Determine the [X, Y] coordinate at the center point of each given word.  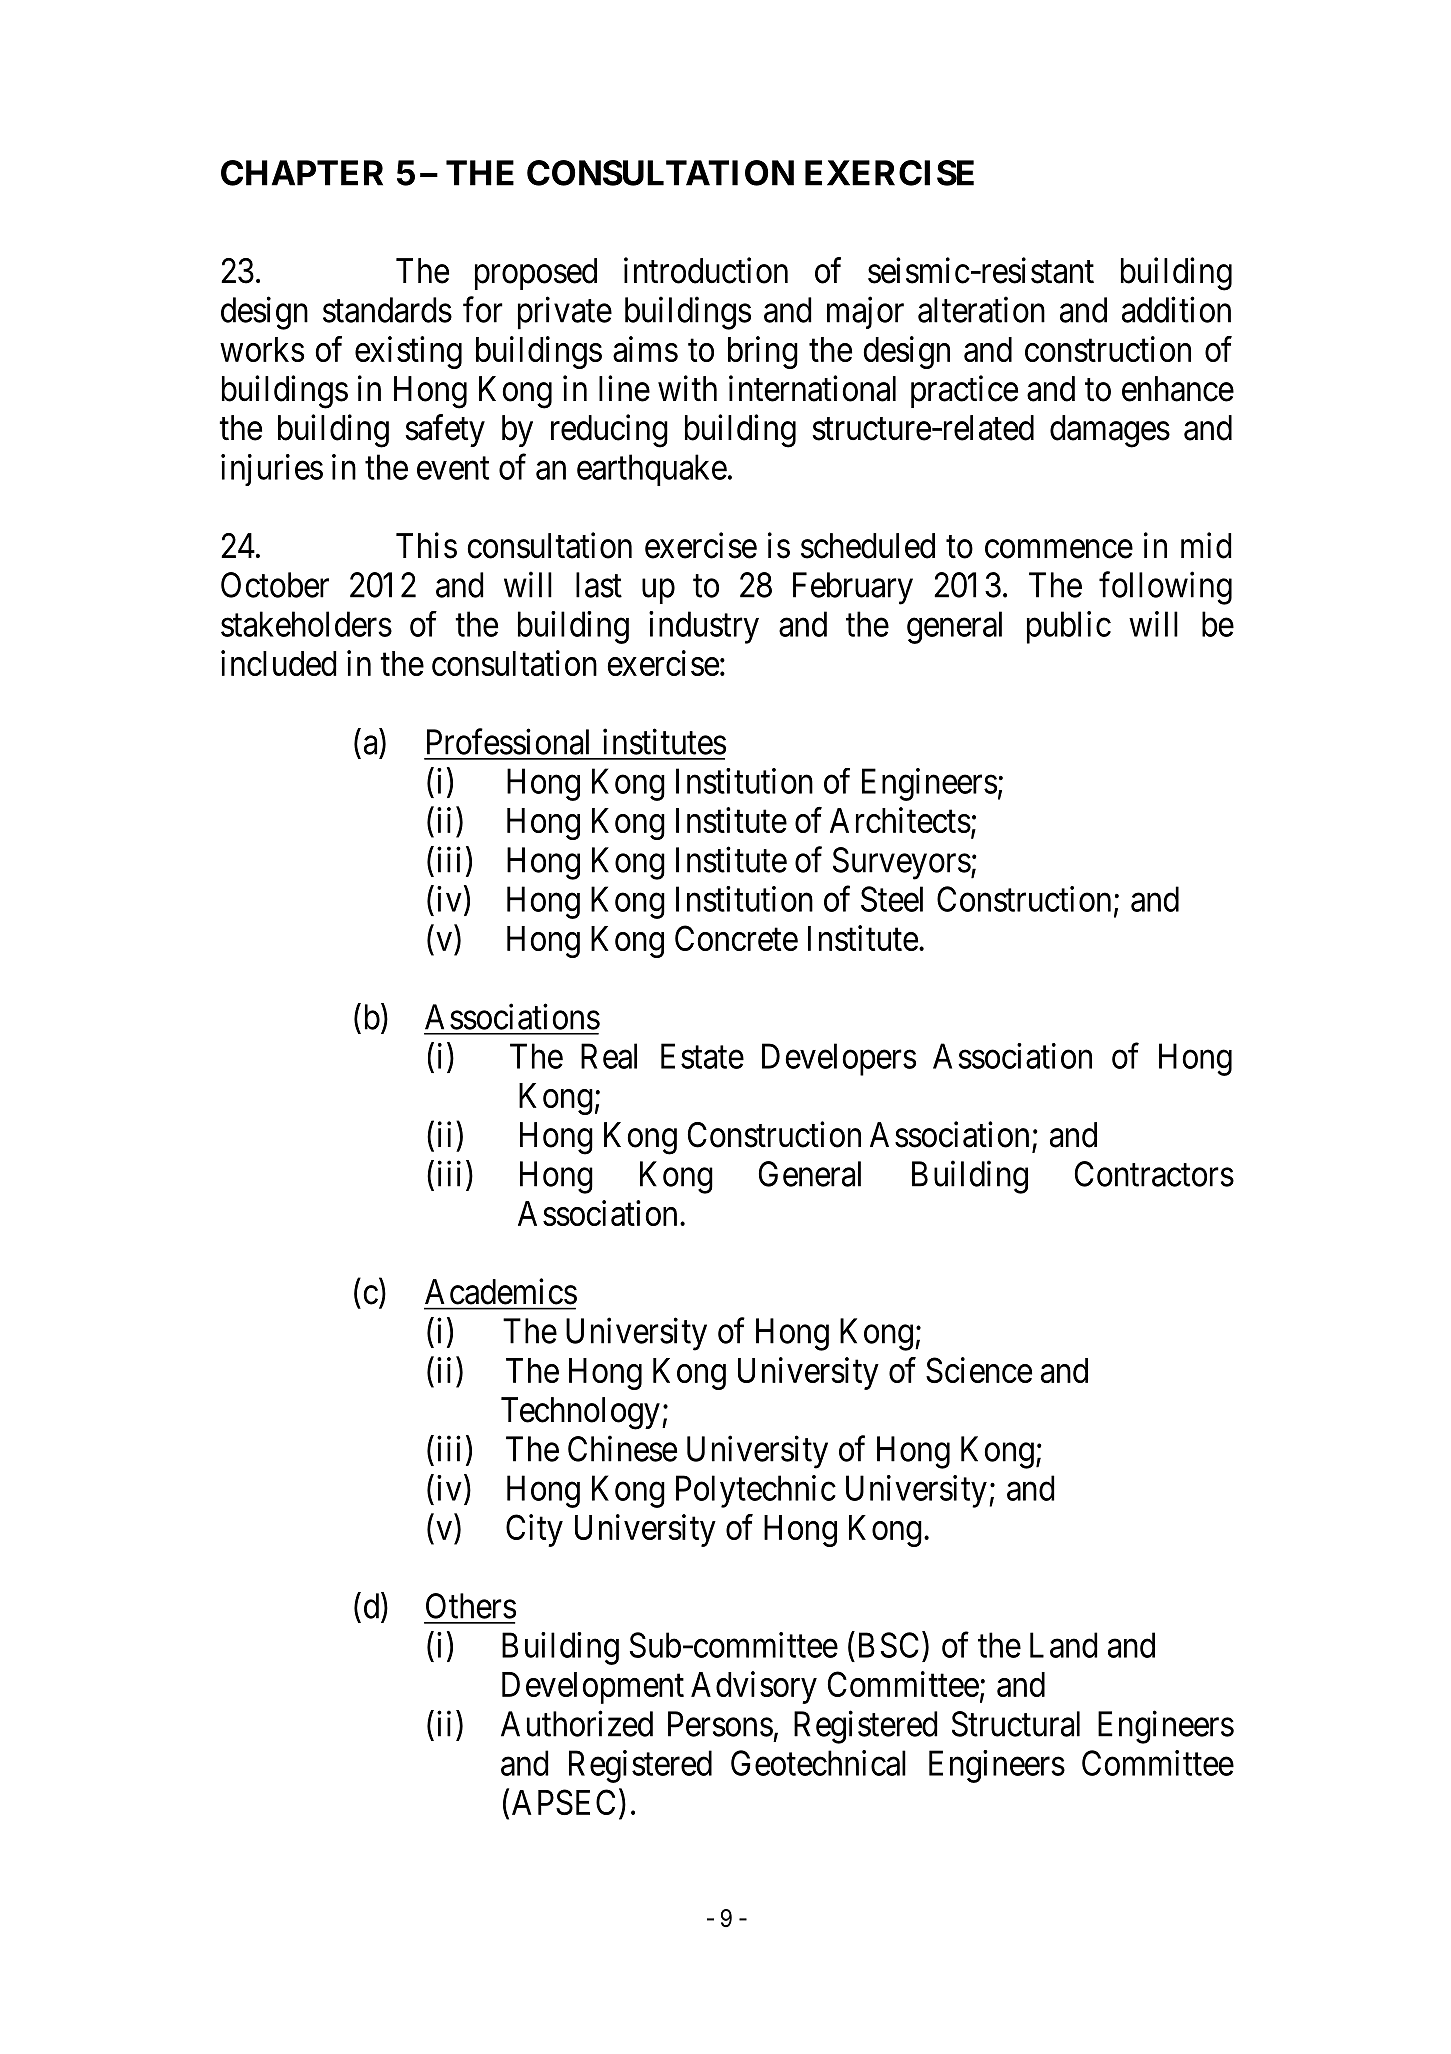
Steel [892, 899]
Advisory [754, 1687]
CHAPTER [302, 173]
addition [1176, 310]
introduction [706, 270]
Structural [1016, 1724]
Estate [702, 1056]
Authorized [577, 1723]
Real [609, 1056]
